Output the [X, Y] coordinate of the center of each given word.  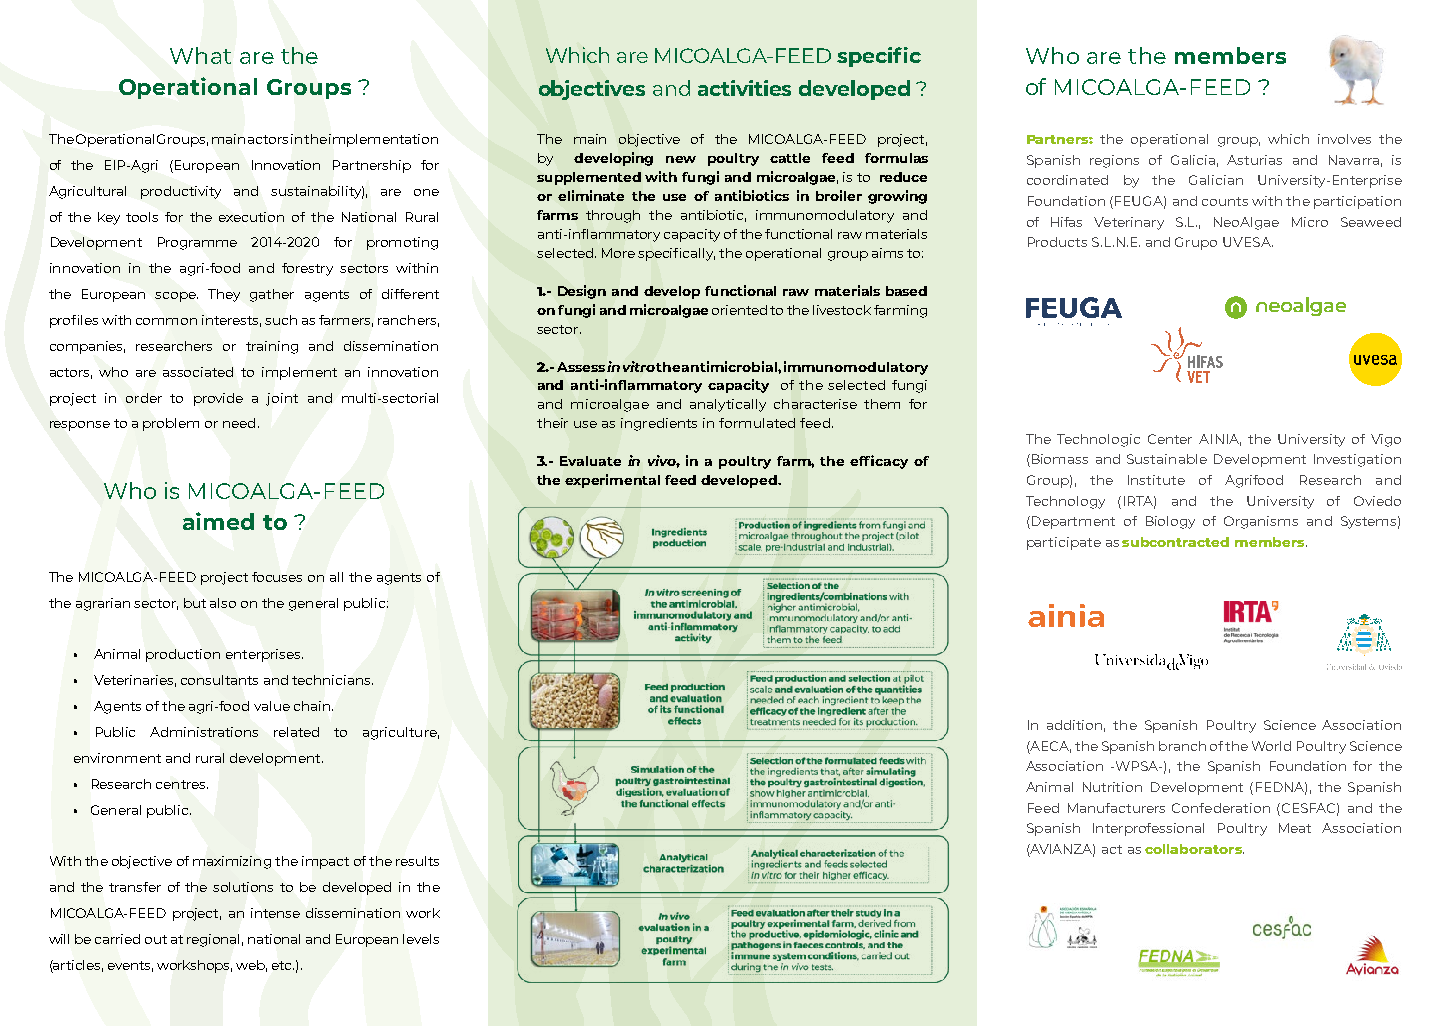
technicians [332, 680]
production [183, 655]
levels [421, 939]
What [200, 55]
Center [1170, 439]
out [156, 939]
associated [198, 372]
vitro [639, 366]
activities [744, 88]
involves [1344, 139]
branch [1182, 746]
